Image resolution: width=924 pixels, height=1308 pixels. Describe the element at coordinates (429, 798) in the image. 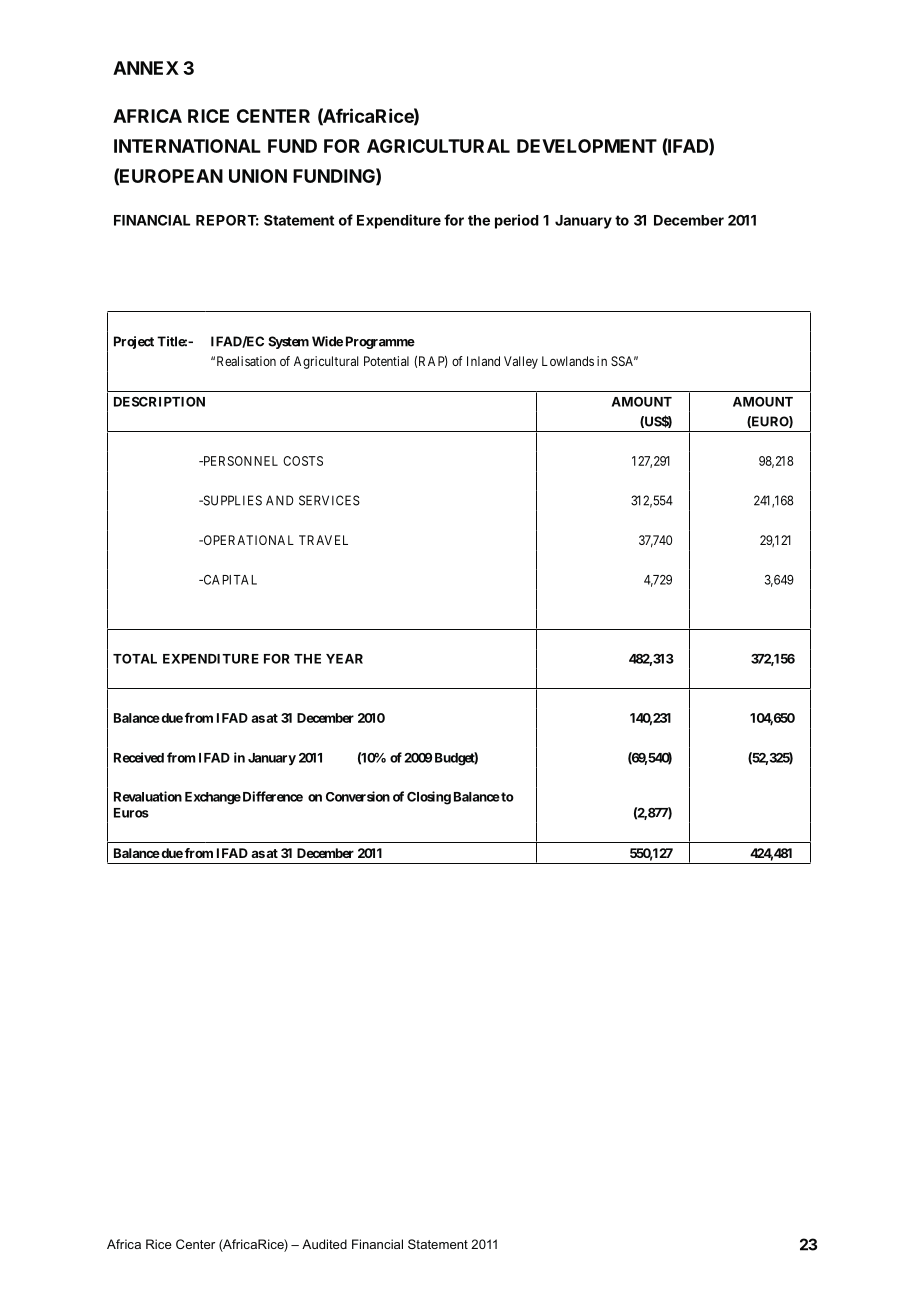

I see `Closing` at that location.
